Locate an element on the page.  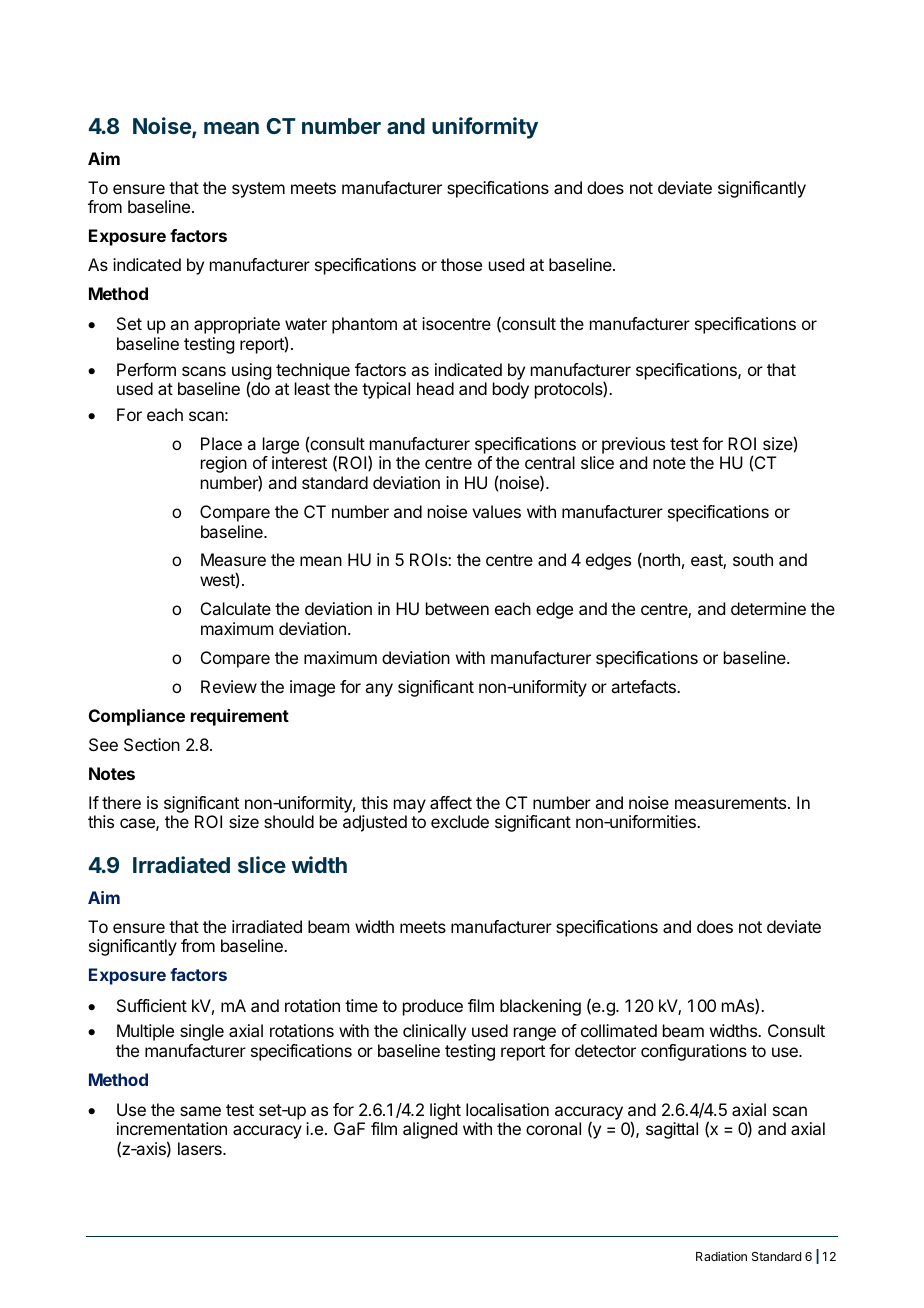
there is located at coordinates (121, 802).
